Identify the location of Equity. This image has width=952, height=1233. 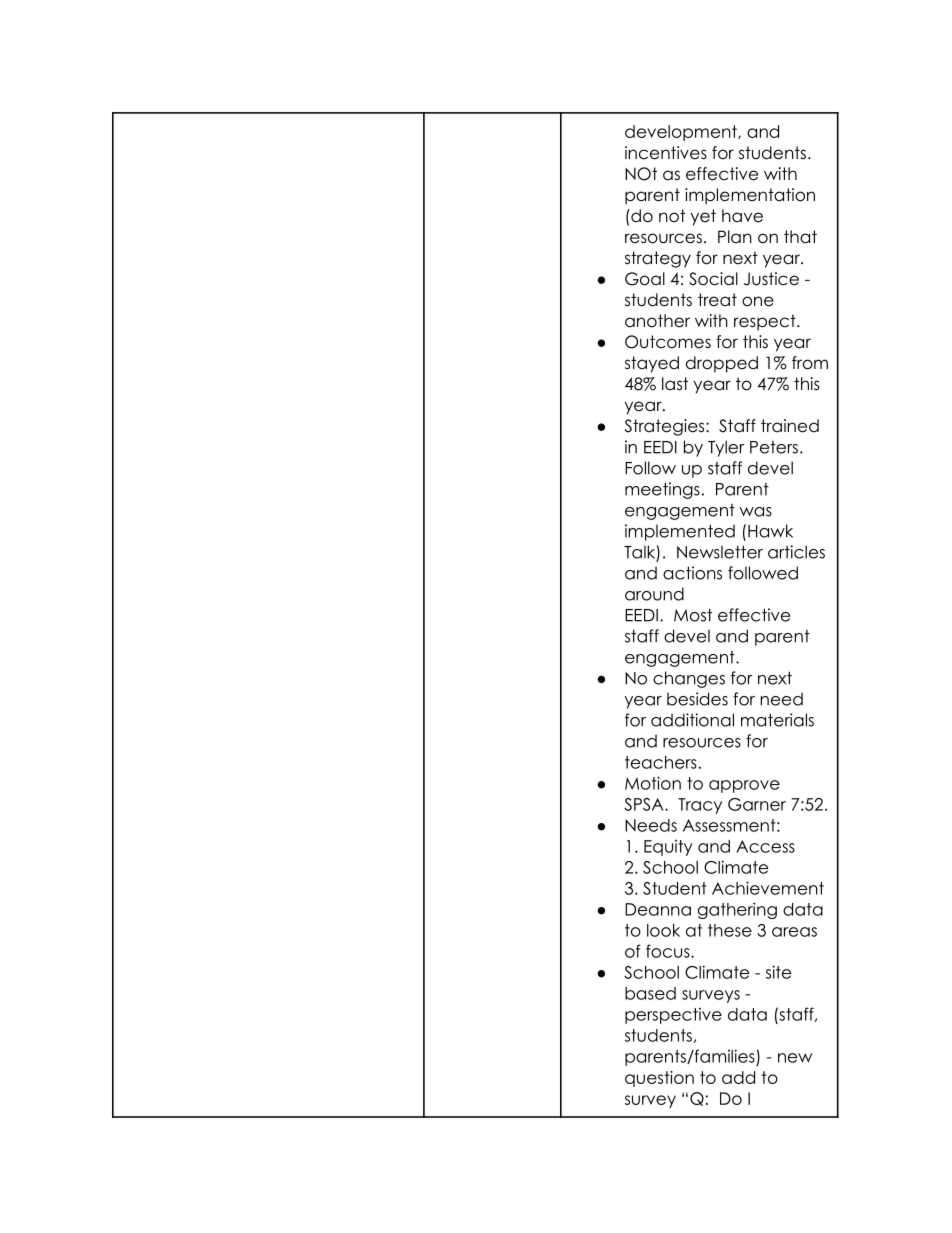
(668, 848).
